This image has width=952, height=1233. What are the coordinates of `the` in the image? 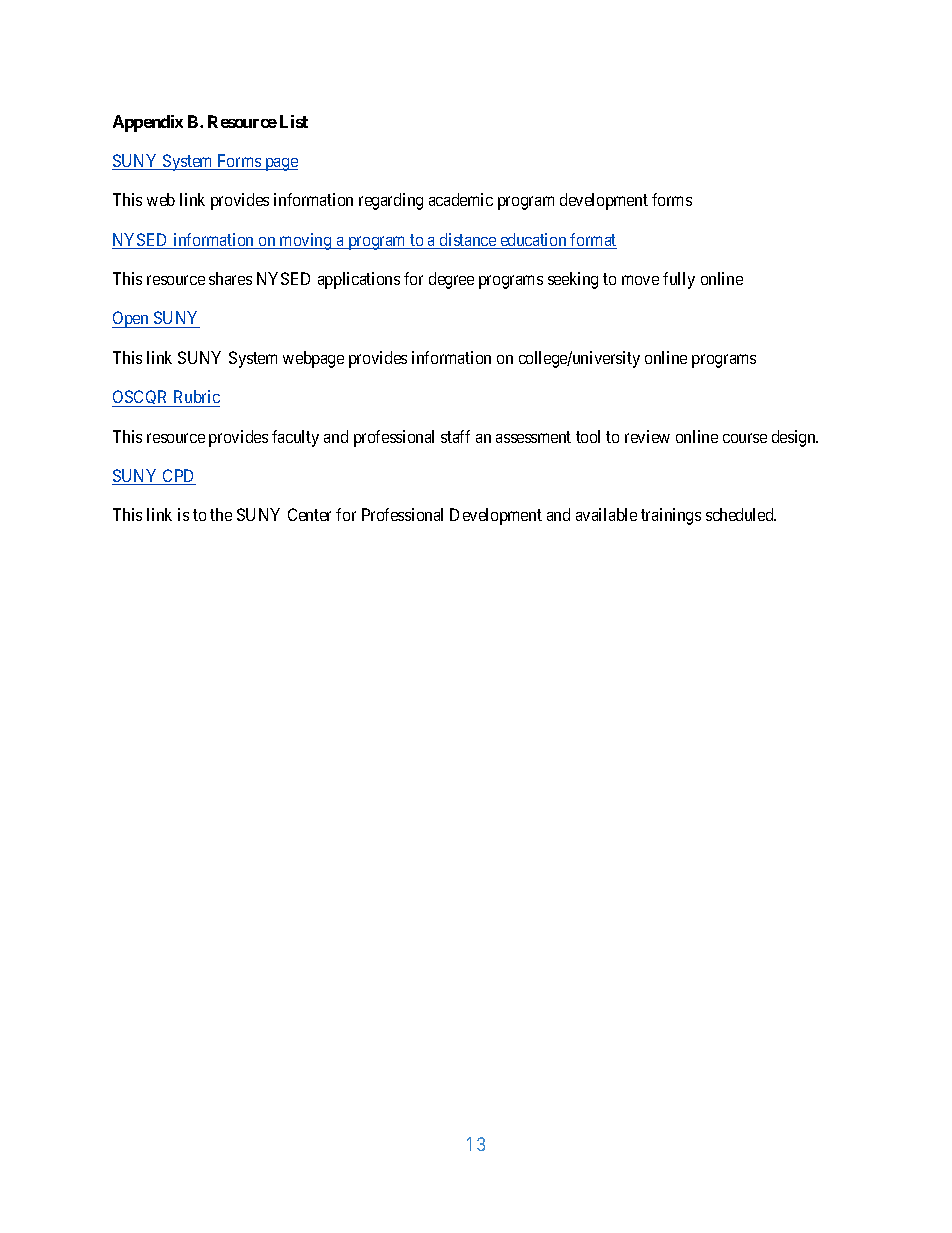 It's located at (221, 514).
